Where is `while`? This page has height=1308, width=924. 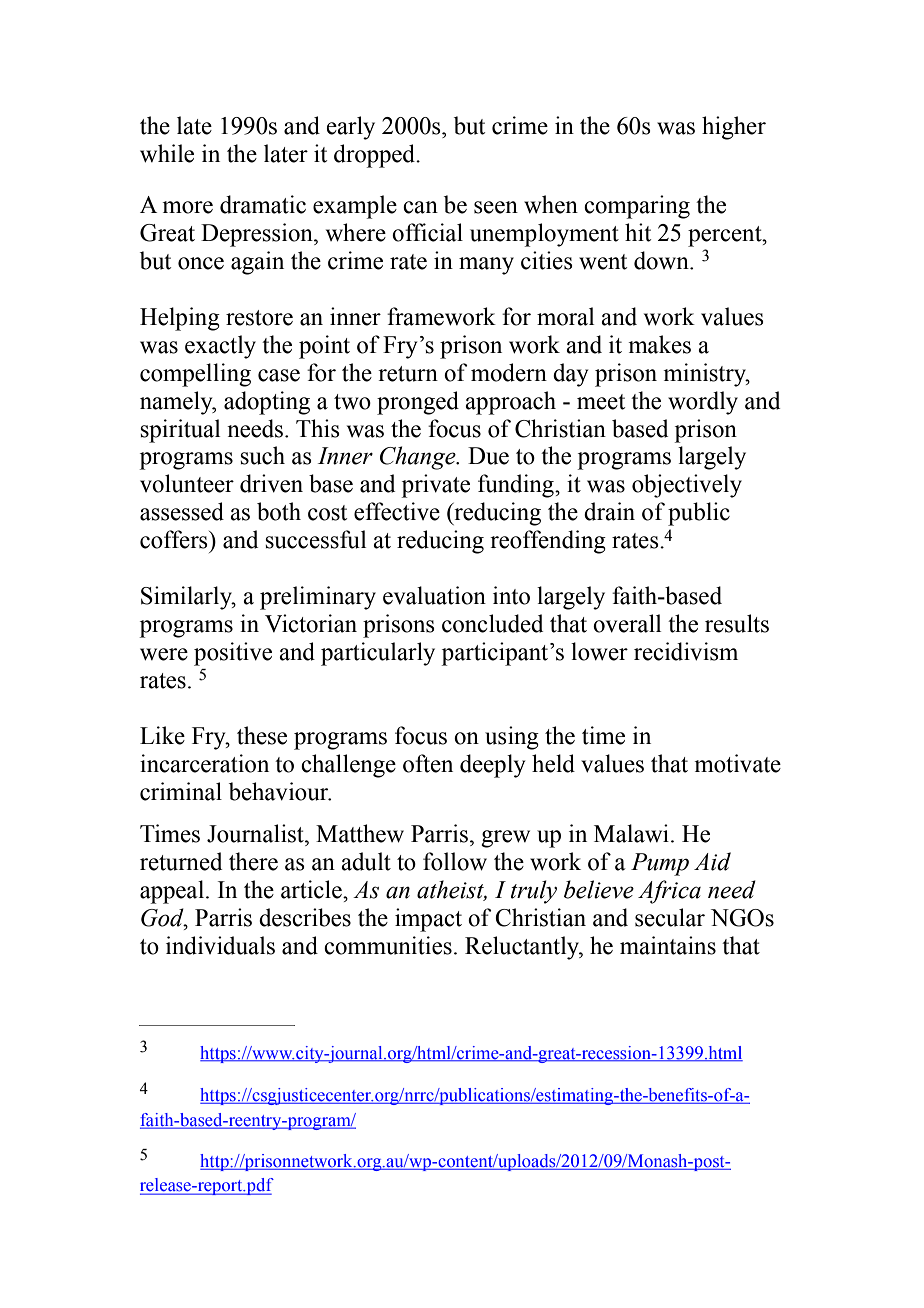 while is located at coordinates (167, 153).
